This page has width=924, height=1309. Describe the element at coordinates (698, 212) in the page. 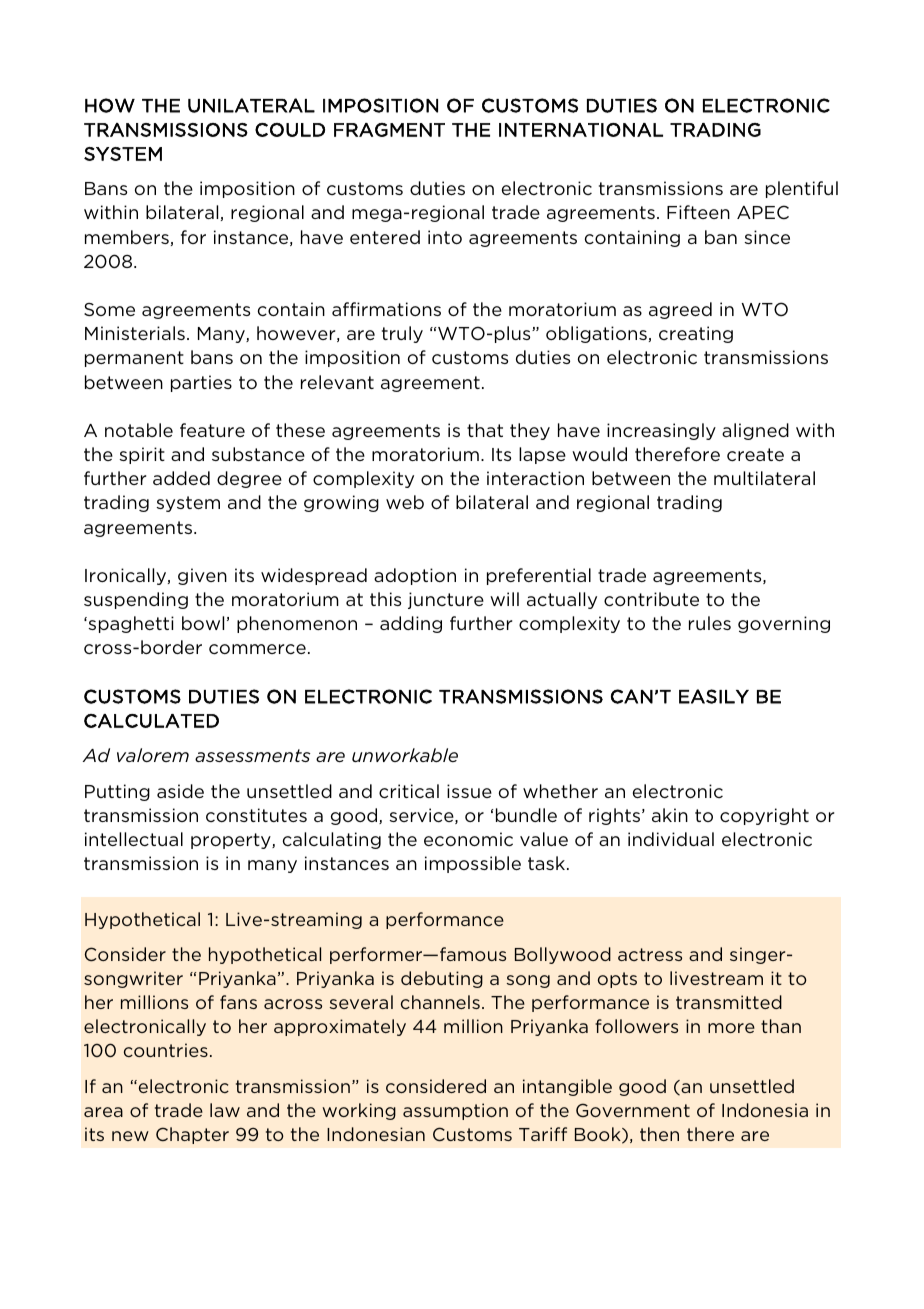

I see `Fifteen` at that location.
